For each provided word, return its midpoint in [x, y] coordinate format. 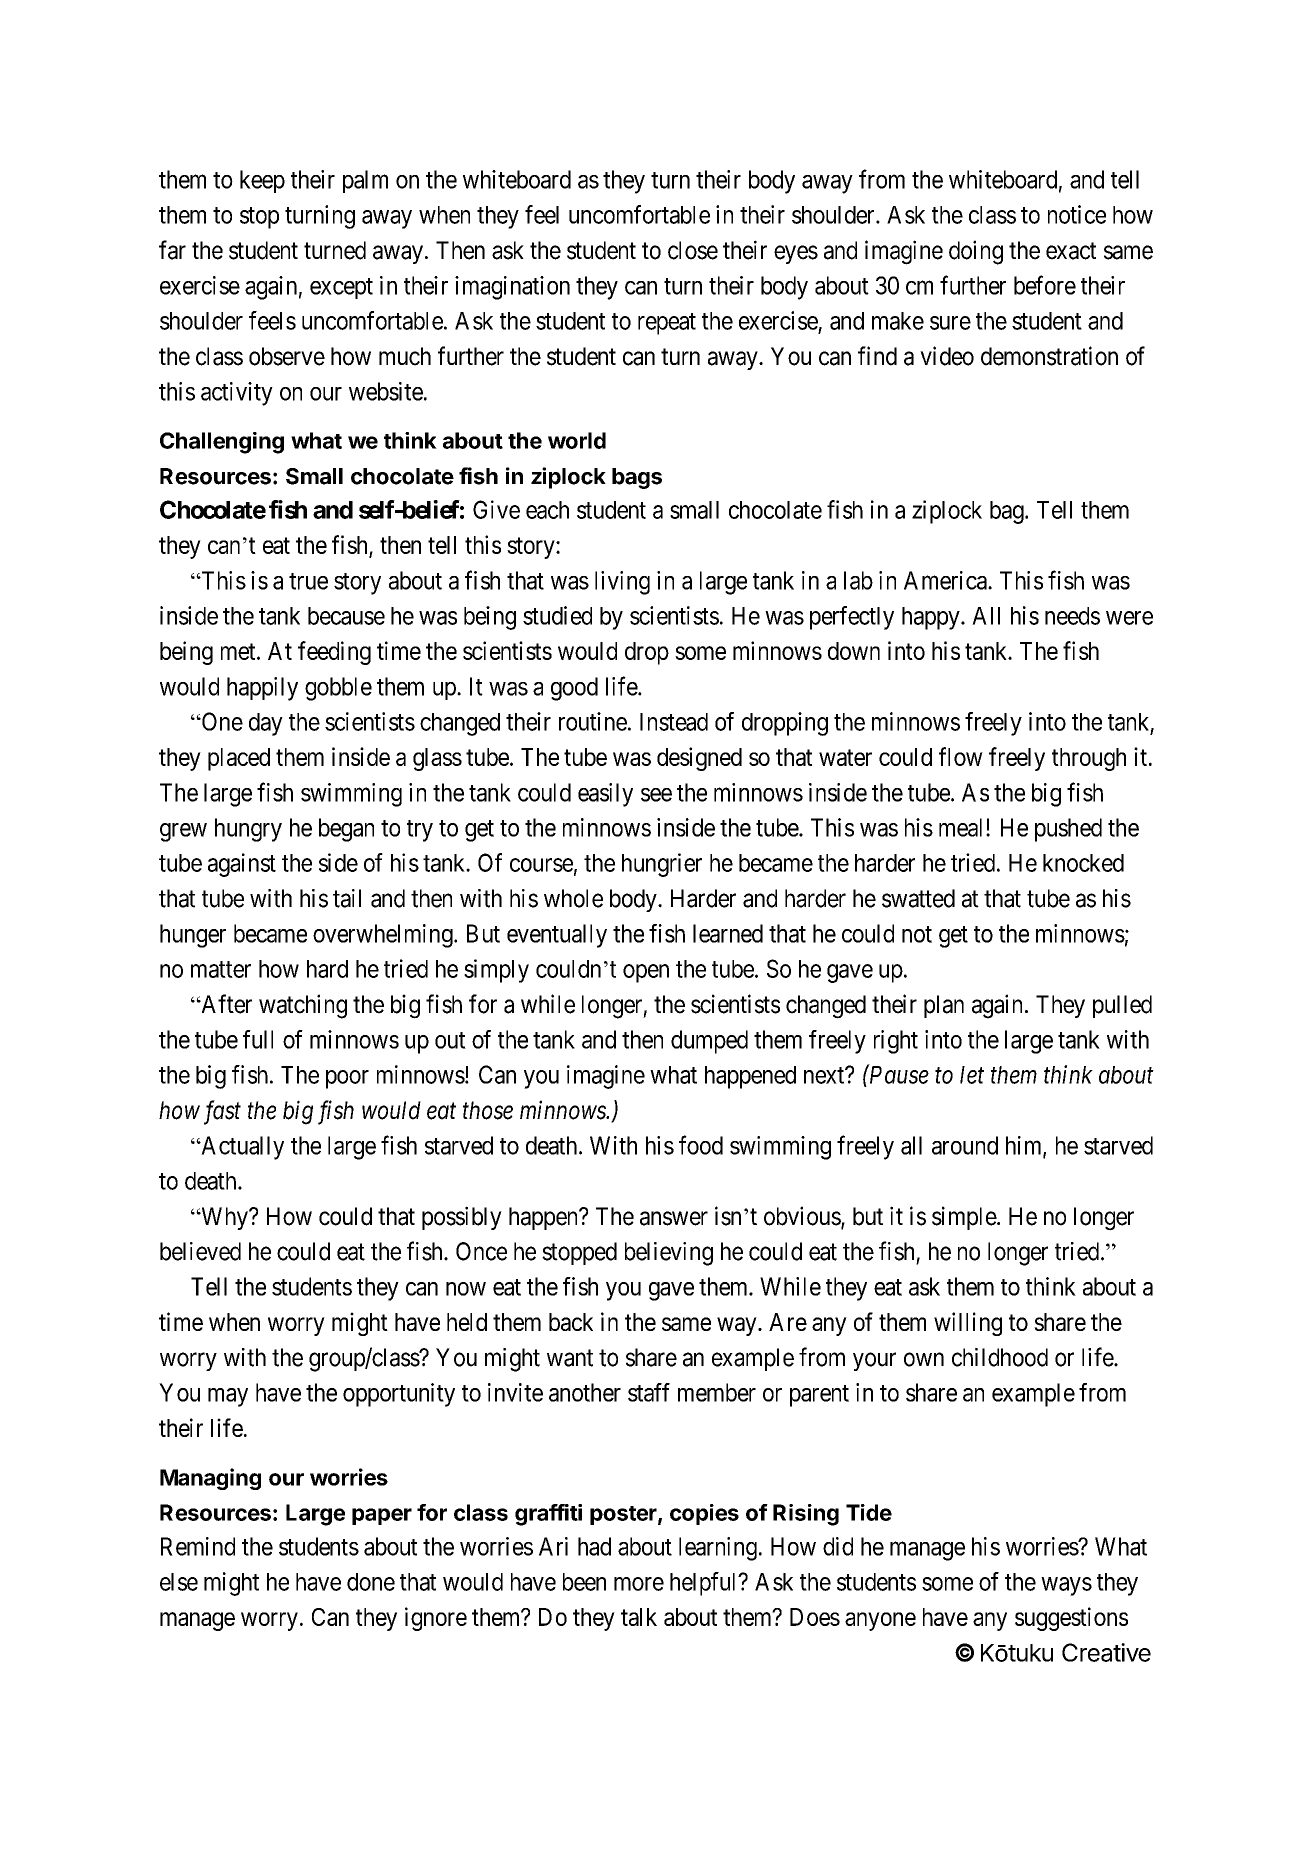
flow [961, 756]
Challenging [222, 443]
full [258, 1039]
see [656, 795]
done [371, 1582]
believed [200, 1251]
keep [262, 181]
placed [239, 759]
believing [669, 1254]
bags [637, 478]
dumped [709, 1042]
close [693, 250]
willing [968, 1324]
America [946, 580]
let [972, 1075]
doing [976, 252]
